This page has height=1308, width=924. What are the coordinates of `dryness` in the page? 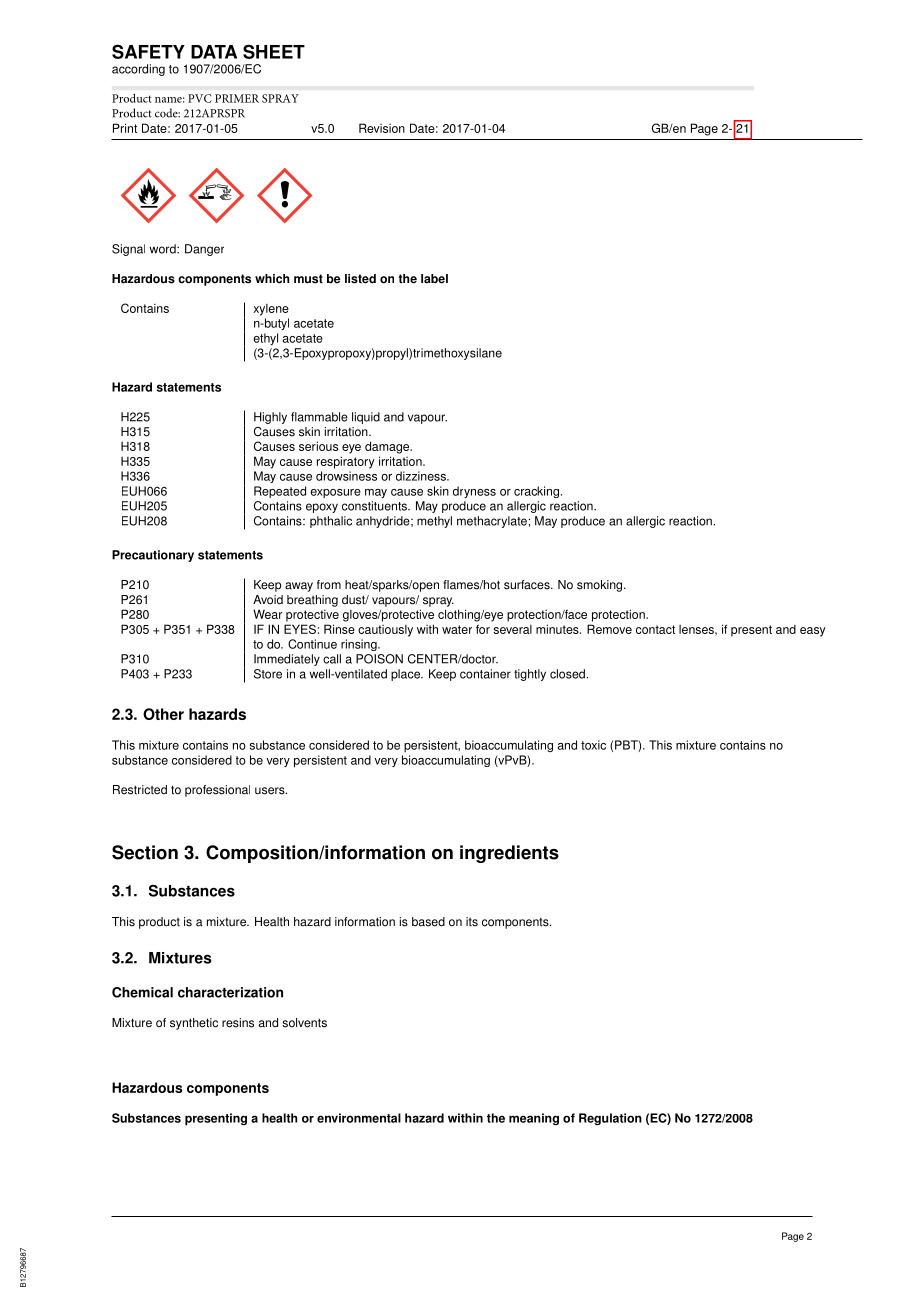 It's located at (474, 492).
